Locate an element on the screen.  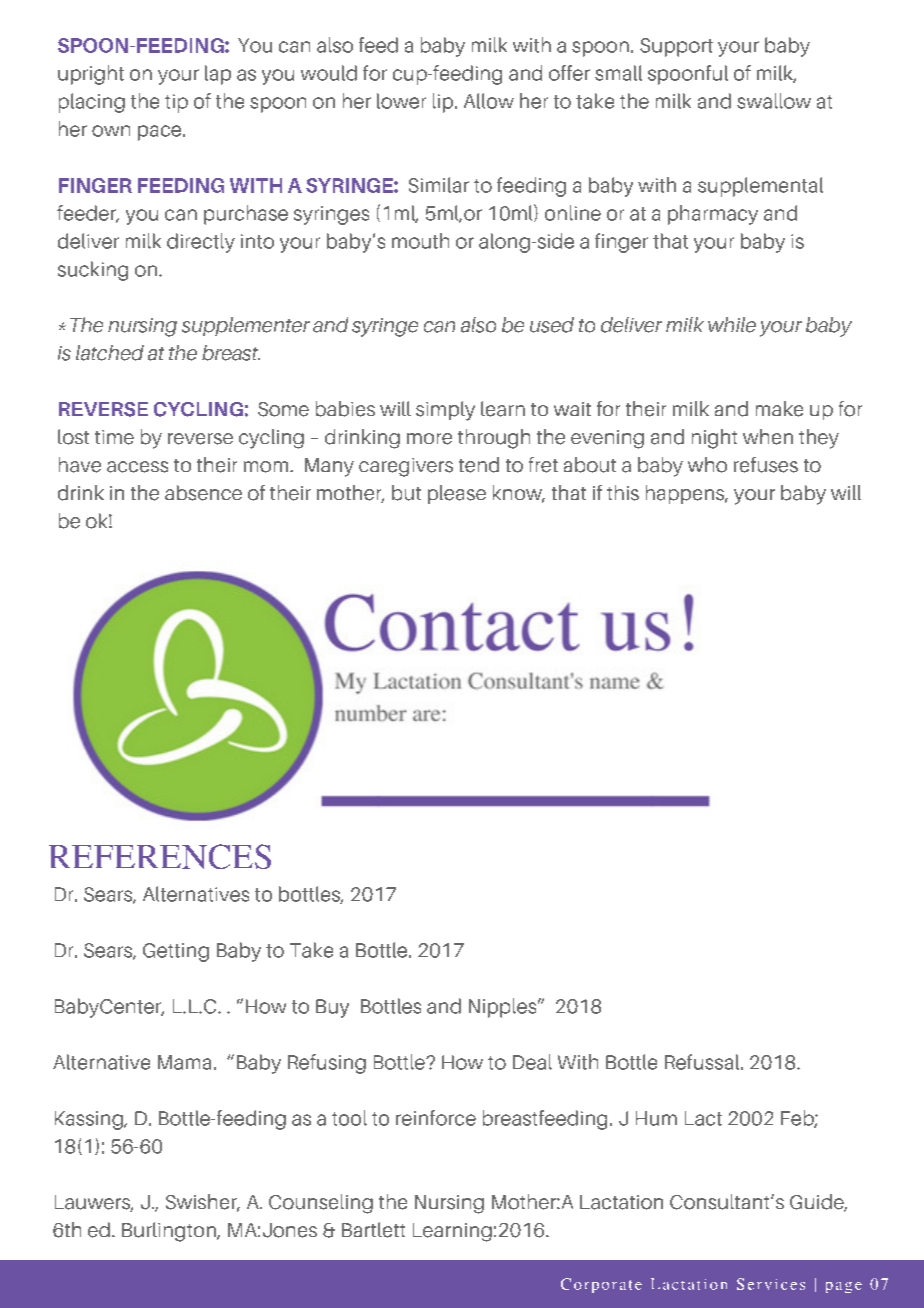
simply is located at coordinates (445, 411).
